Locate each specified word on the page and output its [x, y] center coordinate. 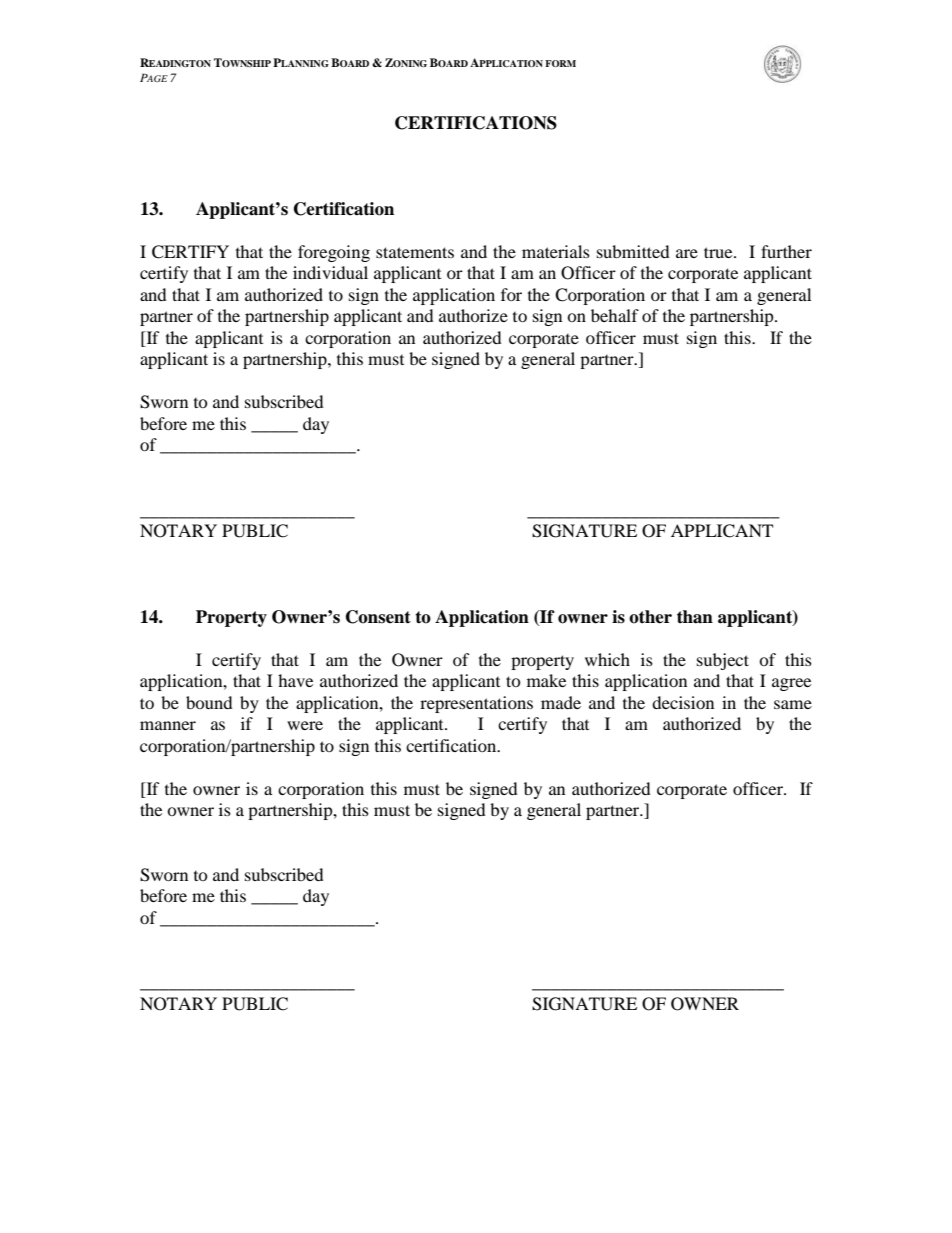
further [786, 251]
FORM [560, 63]
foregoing [334, 253]
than [695, 617]
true [719, 252]
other [650, 617]
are [687, 253]
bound [209, 702]
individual [330, 272]
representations [476, 704]
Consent [378, 617]
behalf [615, 315]
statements [415, 252]
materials [556, 251]
